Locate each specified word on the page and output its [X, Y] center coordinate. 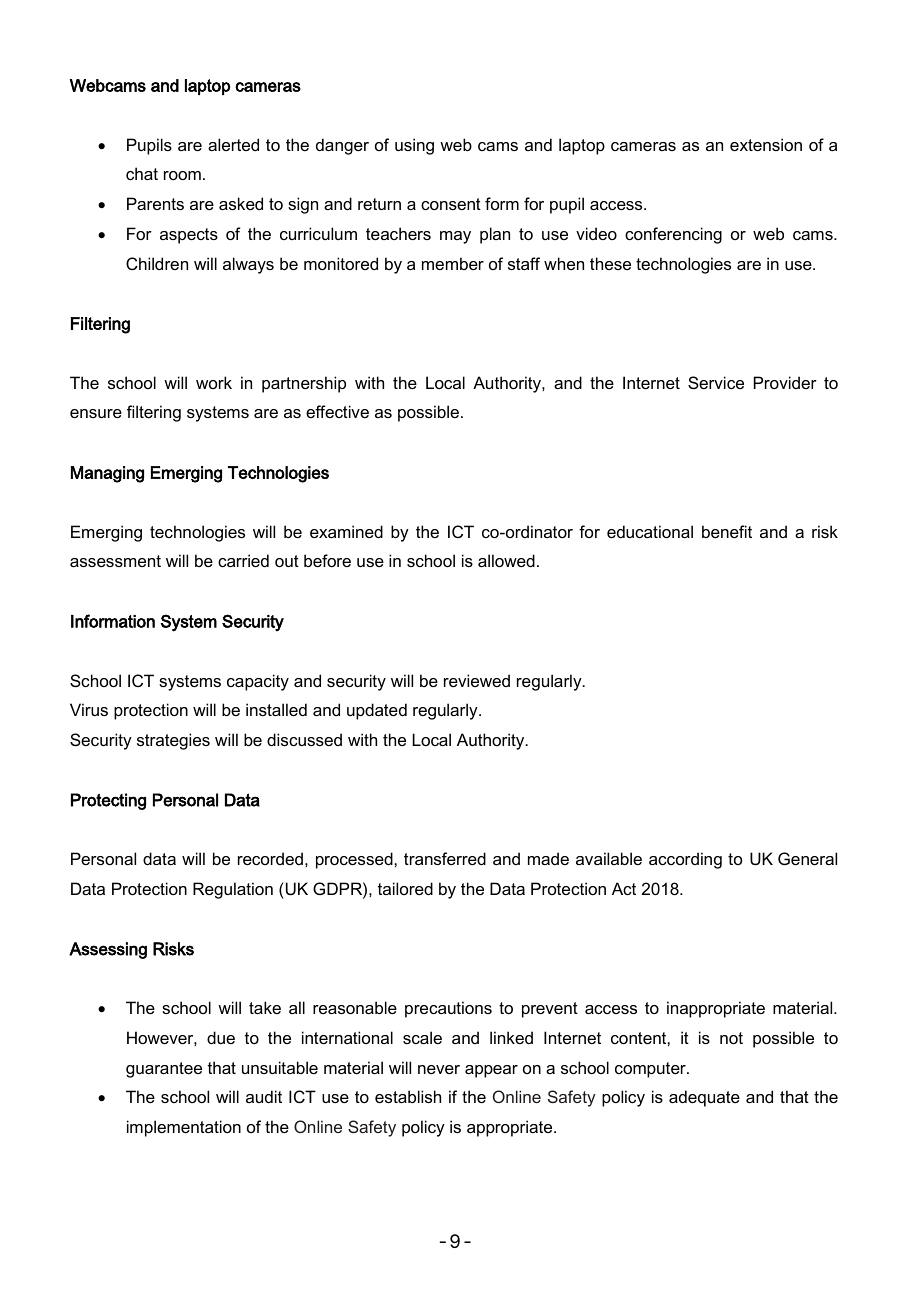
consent [451, 204]
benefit [727, 531]
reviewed [477, 680]
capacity [258, 682]
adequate [704, 1098]
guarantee [164, 1070]
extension [766, 144]
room [182, 175]
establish [408, 1096]
